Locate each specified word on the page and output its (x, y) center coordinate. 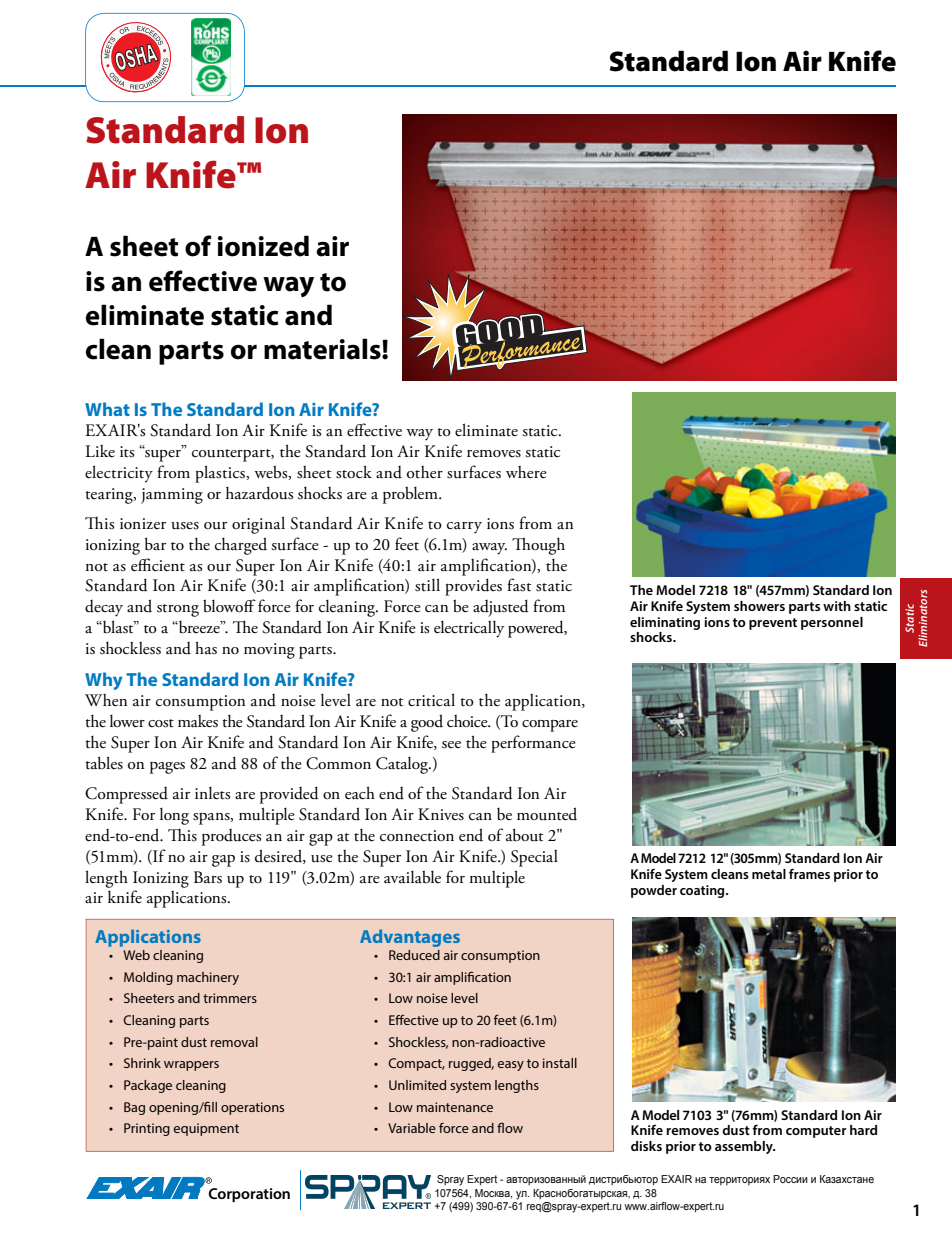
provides (473, 587)
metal (769, 874)
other (425, 472)
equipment (206, 1129)
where (526, 472)
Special (534, 858)
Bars (208, 877)
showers (759, 606)
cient (167, 566)
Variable (412, 1128)
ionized (263, 246)
